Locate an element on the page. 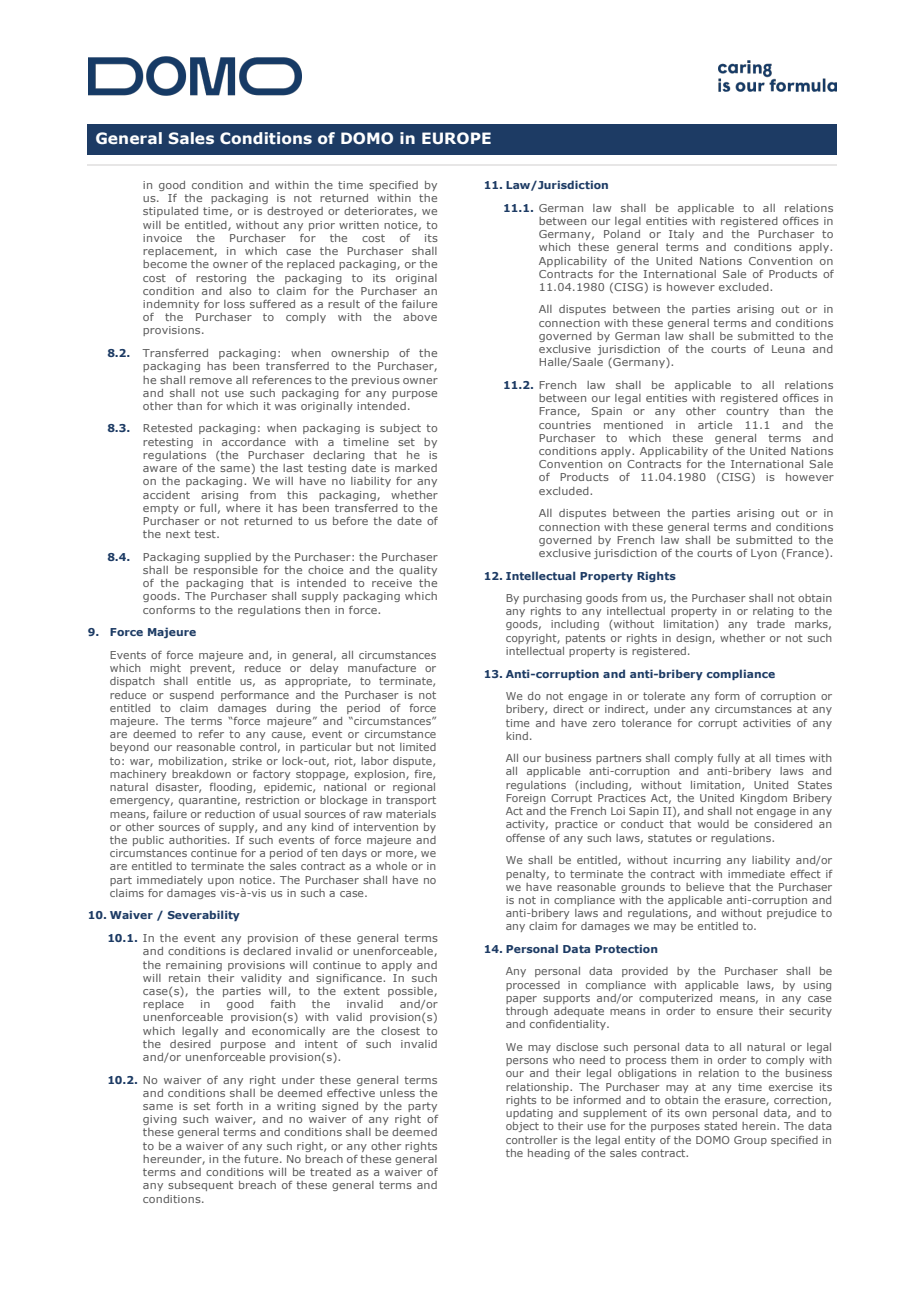  manufacture is located at coordinates (382, 668).
